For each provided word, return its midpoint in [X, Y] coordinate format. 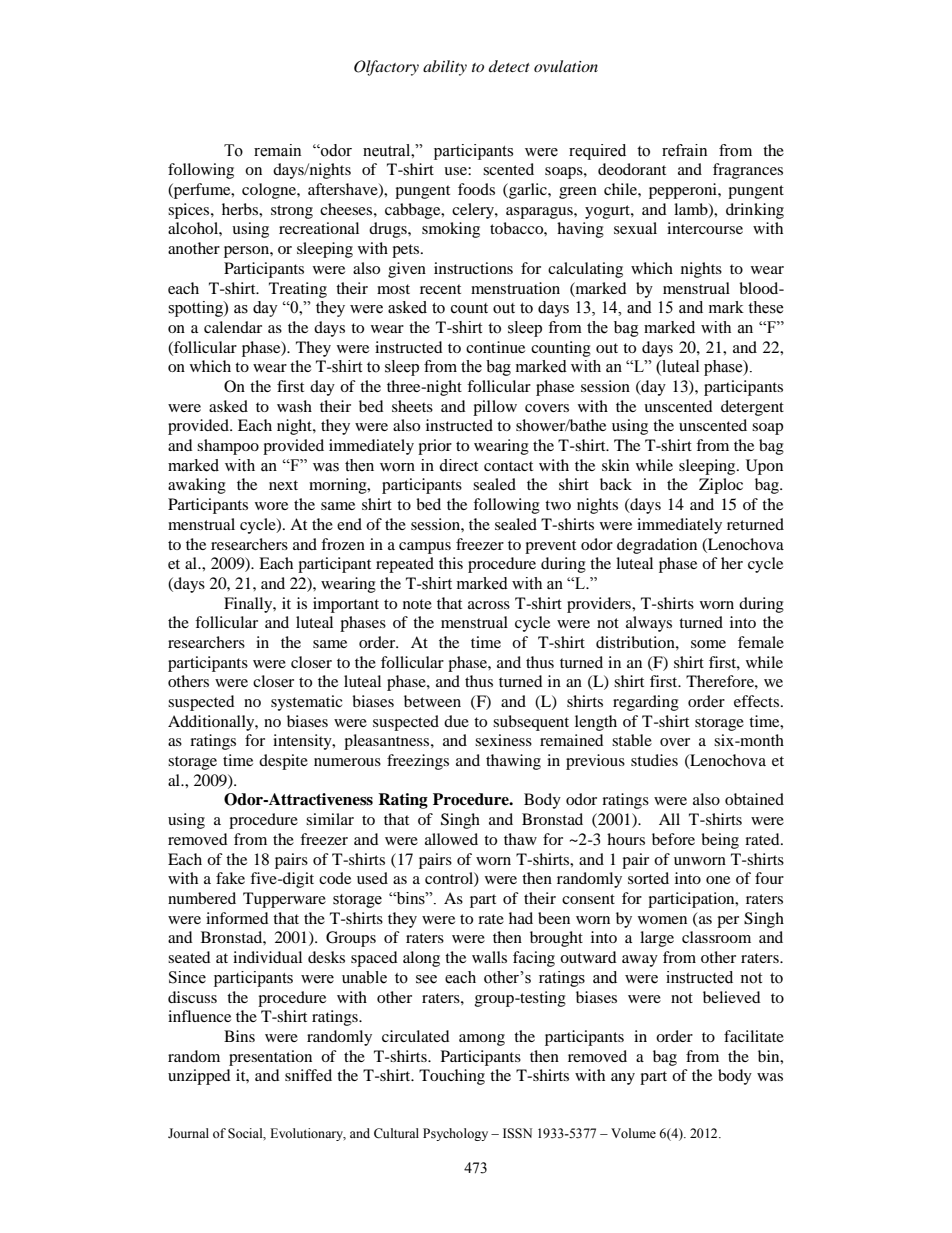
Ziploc [721, 486]
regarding [646, 703]
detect [509, 66]
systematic [307, 703]
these [766, 307]
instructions [473, 268]
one [718, 880]
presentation [270, 1058]
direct [458, 465]
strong [292, 212]
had [521, 918]
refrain [684, 150]
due [456, 721]
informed [237, 918]
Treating [298, 290]
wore [271, 506]
